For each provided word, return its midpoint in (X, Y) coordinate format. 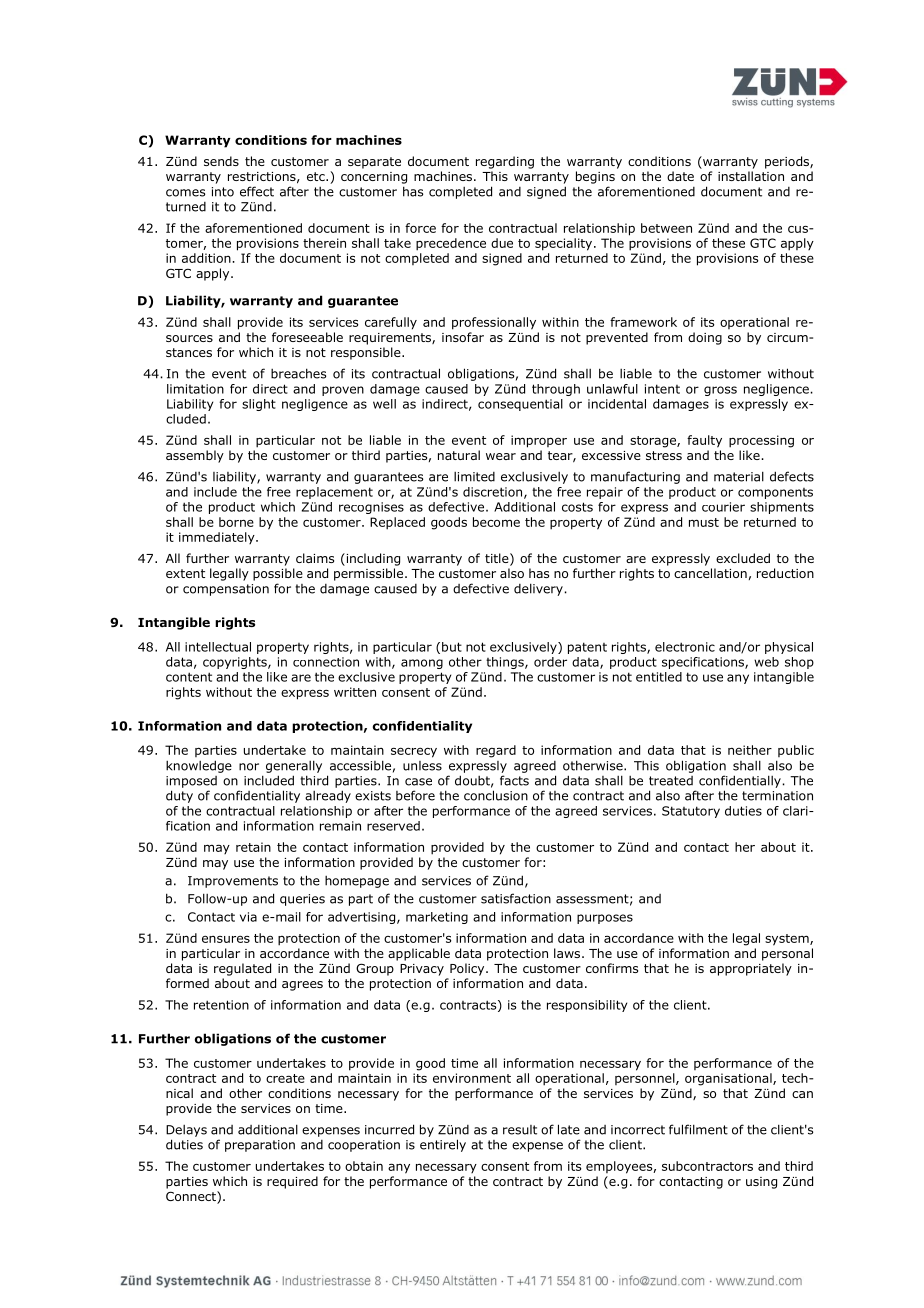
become (496, 522)
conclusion (496, 795)
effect (257, 191)
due (502, 243)
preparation (260, 1146)
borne (236, 522)
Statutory (691, 812)
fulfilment (698, 1129)
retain (253, 847)
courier (723, 507)
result (520, 1130)
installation (751, 176)
